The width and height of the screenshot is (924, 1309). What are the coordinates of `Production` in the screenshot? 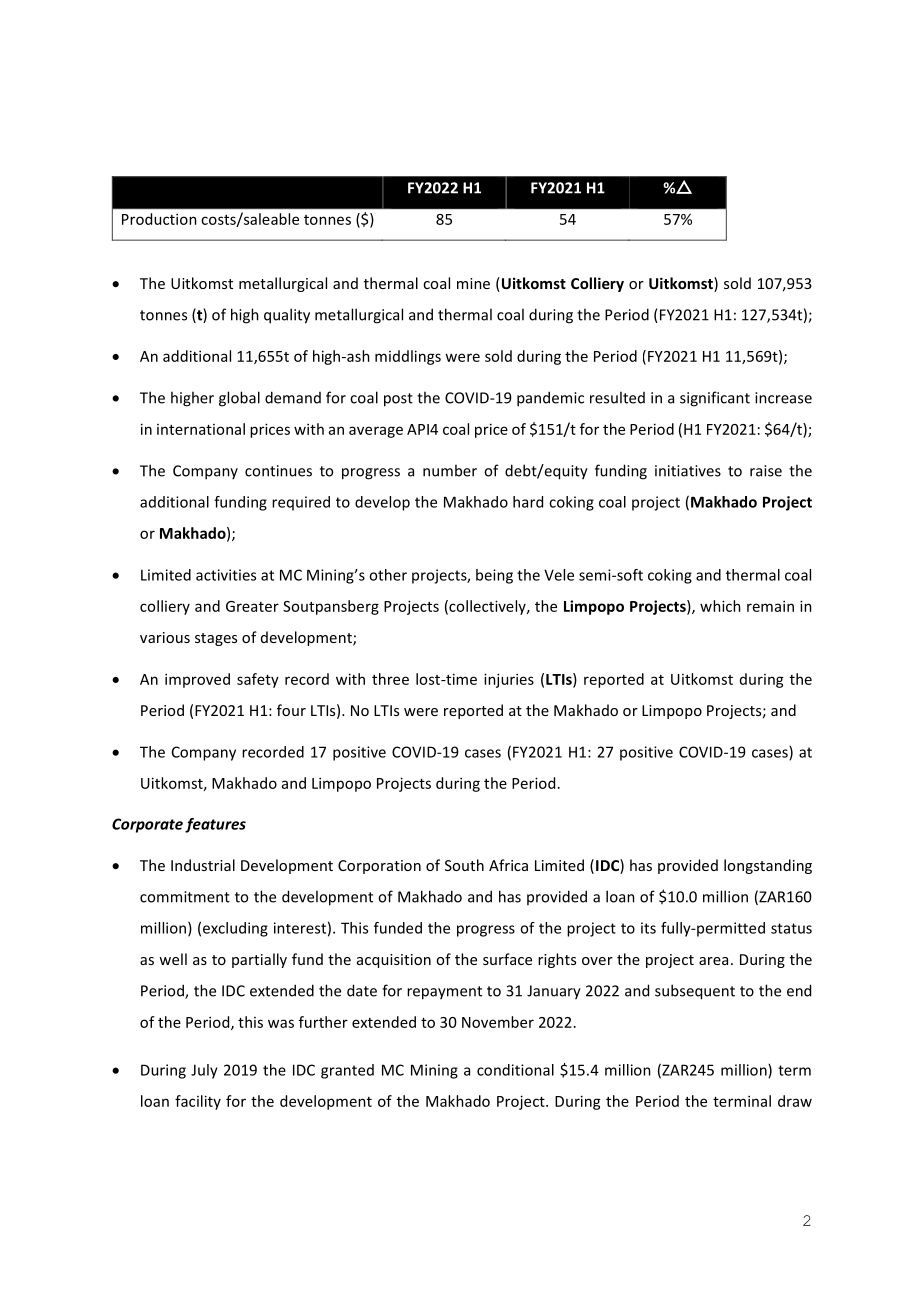 It's located at (159, 219).
